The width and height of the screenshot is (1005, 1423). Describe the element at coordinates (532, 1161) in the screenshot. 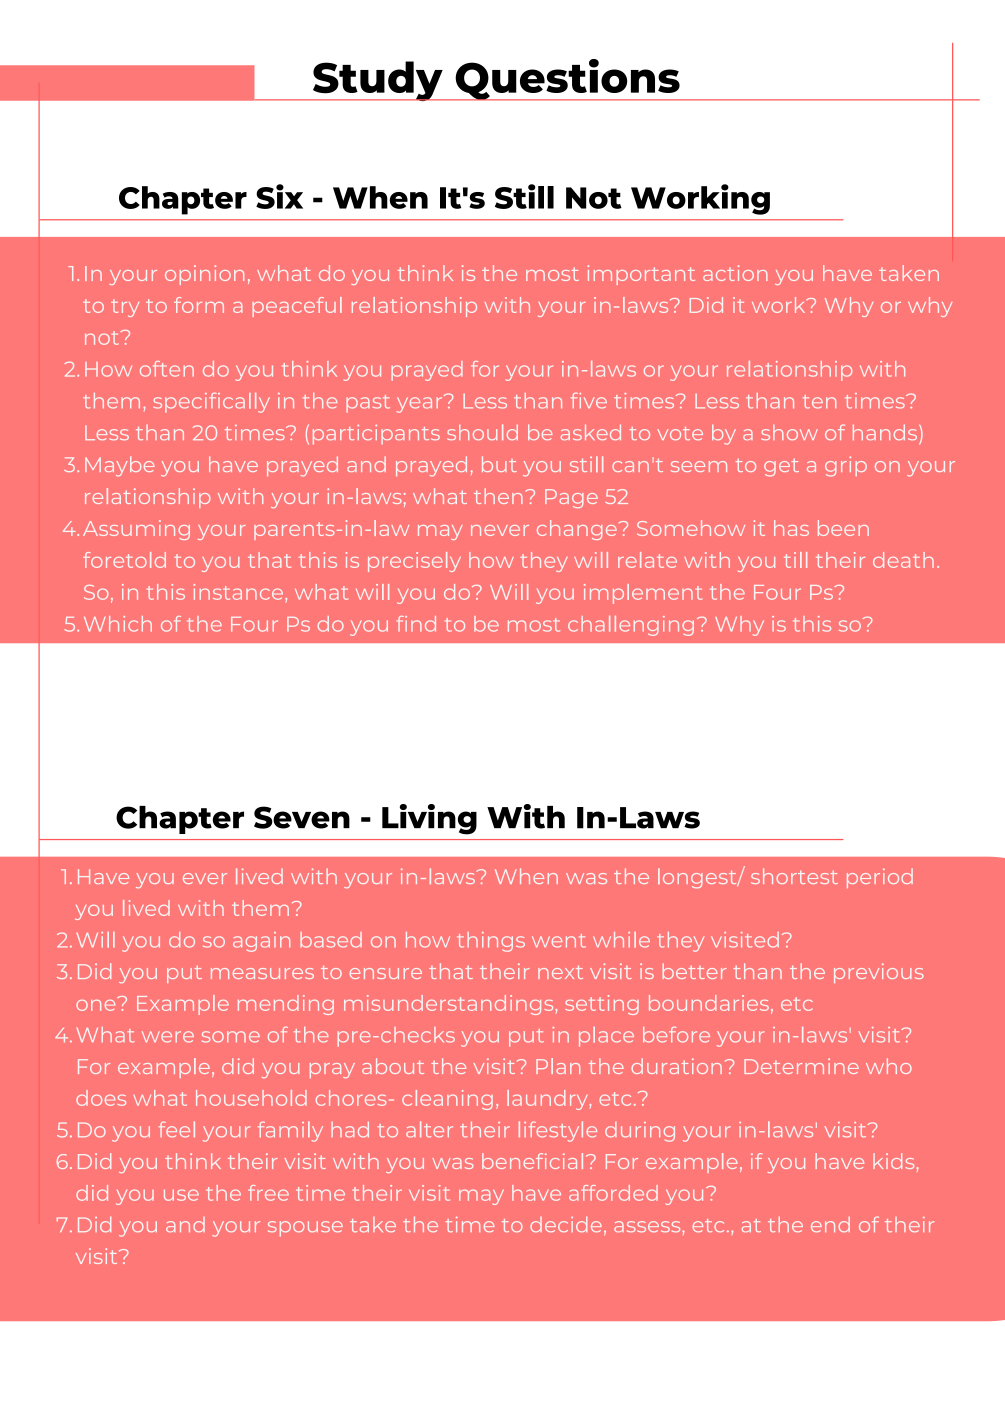

I see `beneficial` at that location.
